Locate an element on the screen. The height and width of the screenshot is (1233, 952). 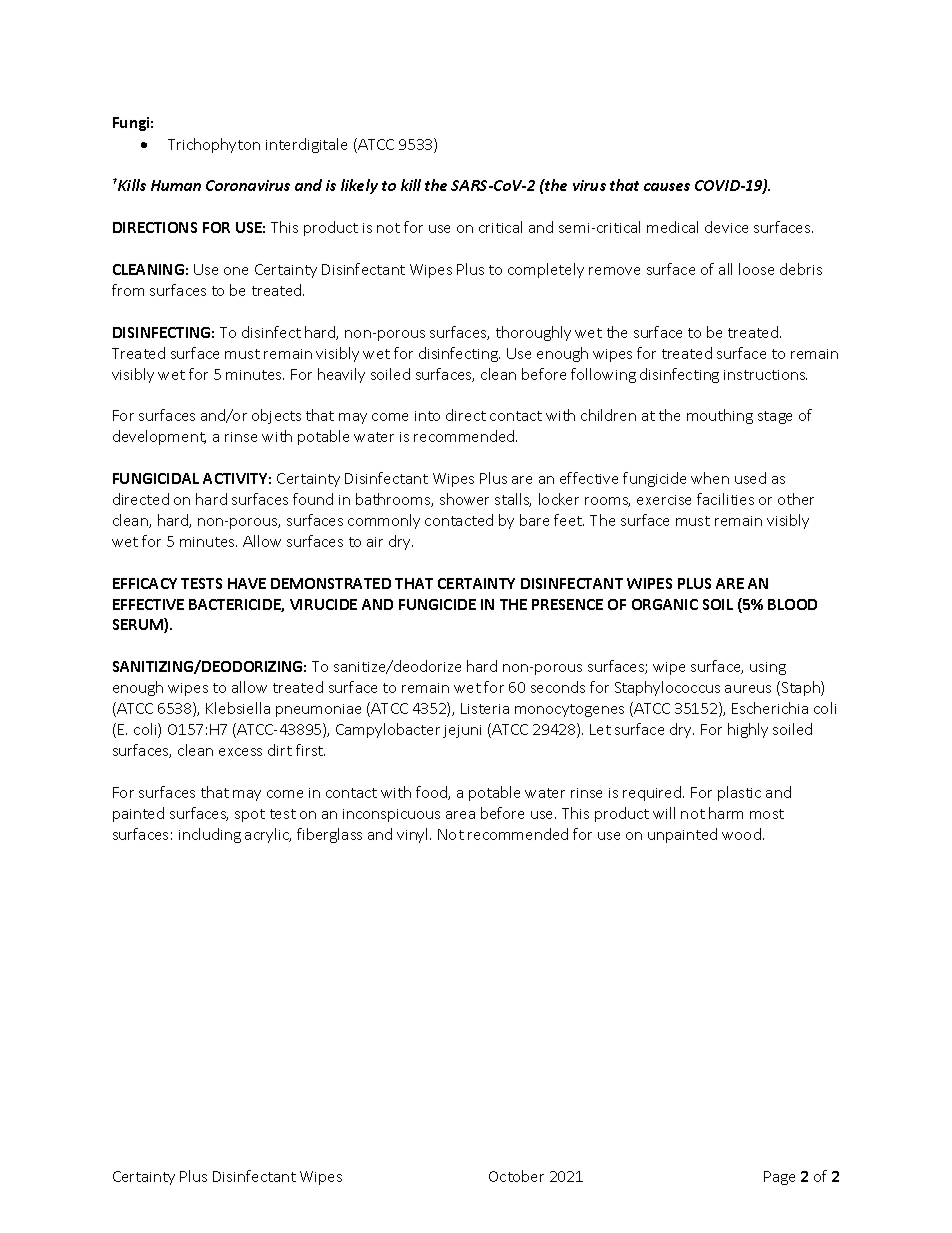
October is located at coordinates (516, 1176).
